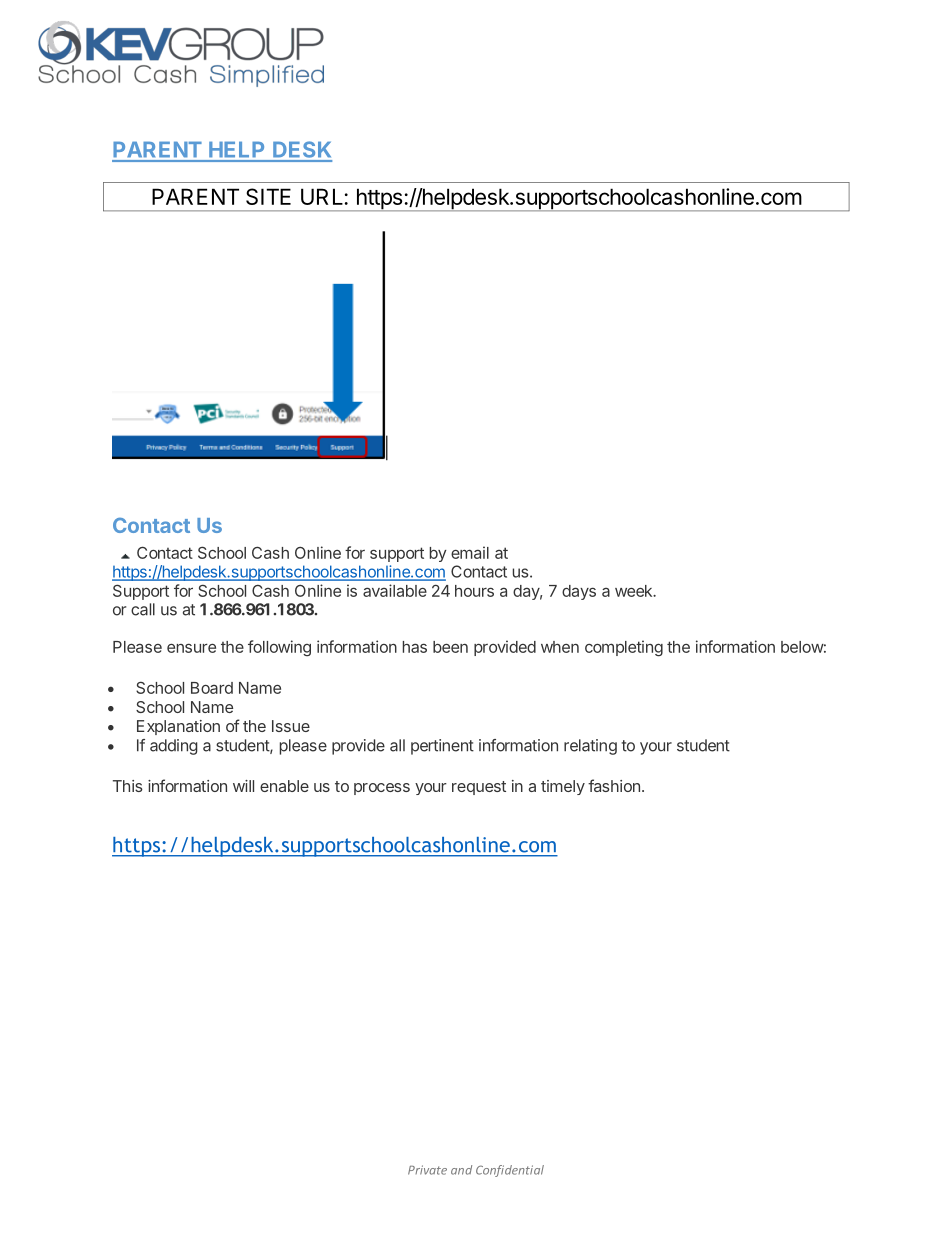 This document has height=1233, width=952. I want to click on process, so click(382, 789).
